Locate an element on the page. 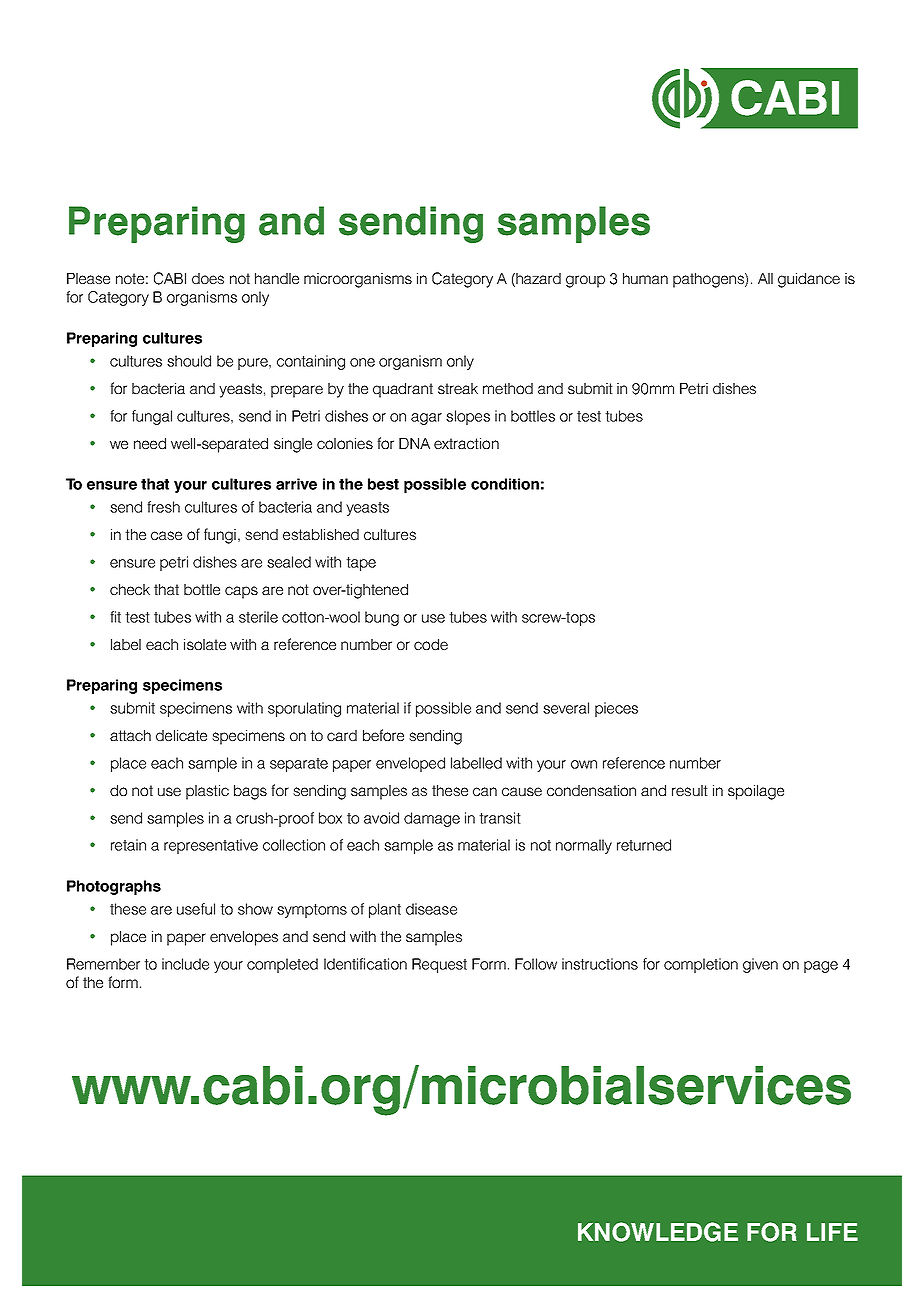  useful is located at coordinates (196, 909).
